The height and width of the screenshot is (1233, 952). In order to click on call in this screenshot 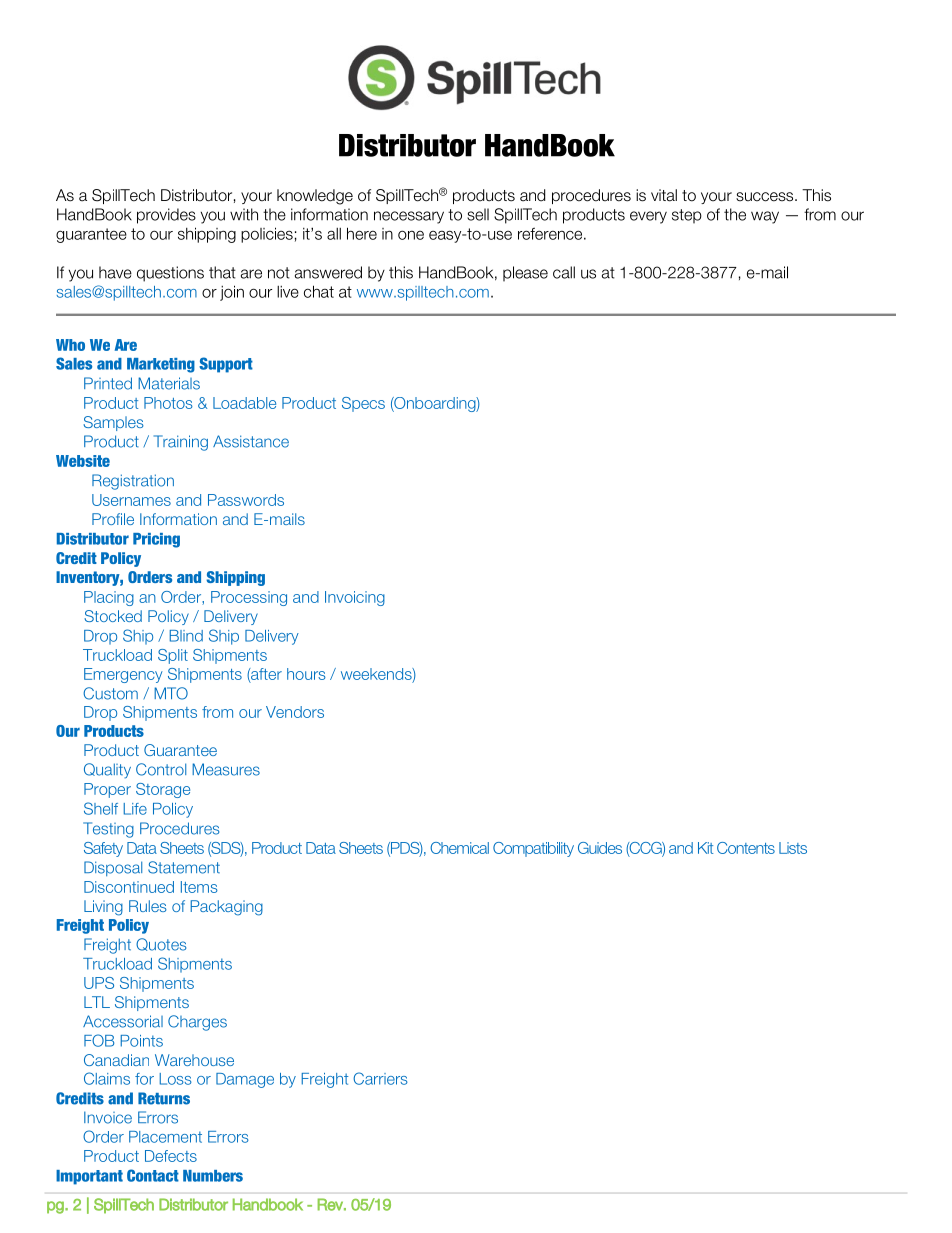, I will do `click(564, 272)`.
